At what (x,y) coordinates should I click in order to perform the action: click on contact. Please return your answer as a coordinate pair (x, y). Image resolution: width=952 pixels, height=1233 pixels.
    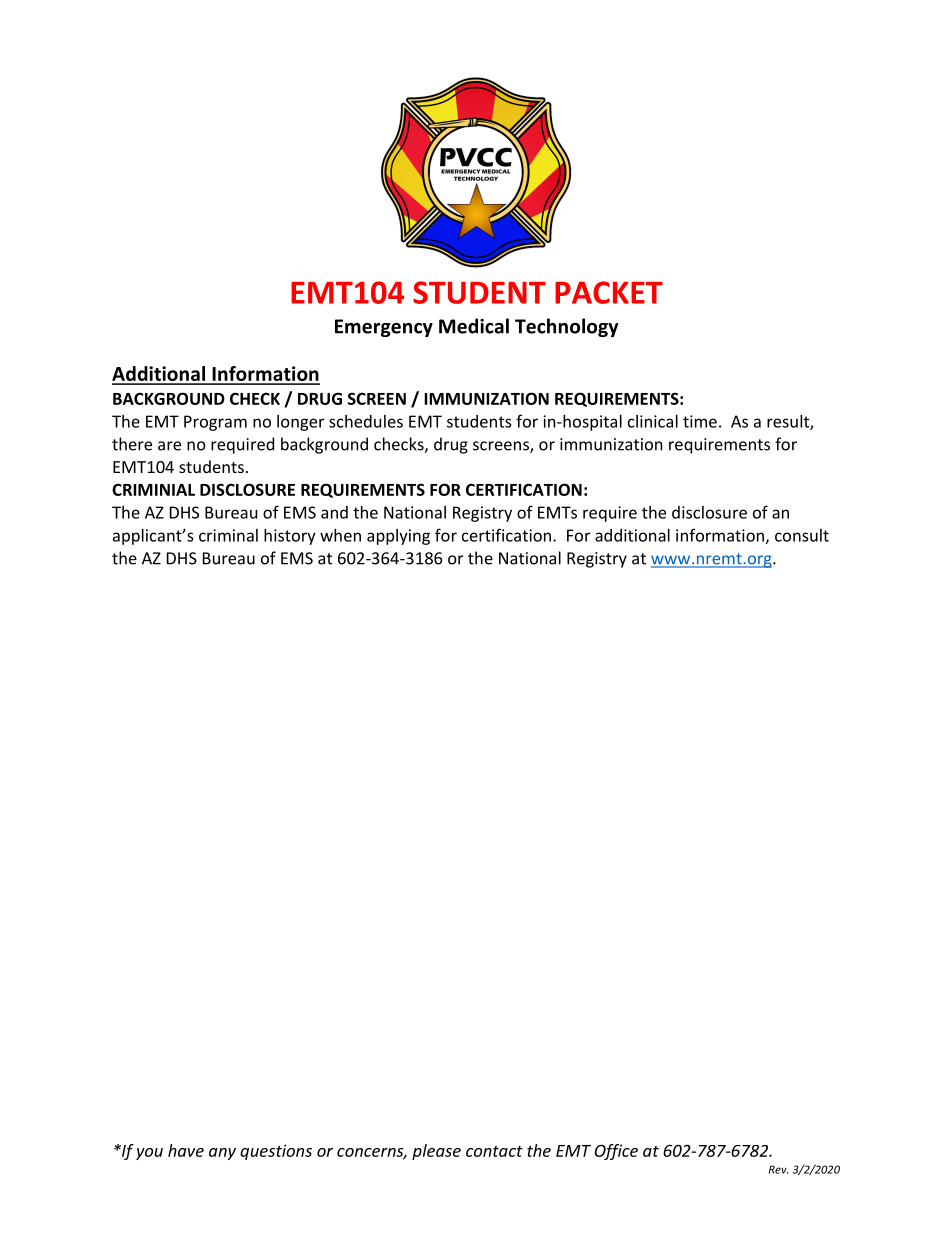
    Looking at the image, I should click on (494, 1151).
